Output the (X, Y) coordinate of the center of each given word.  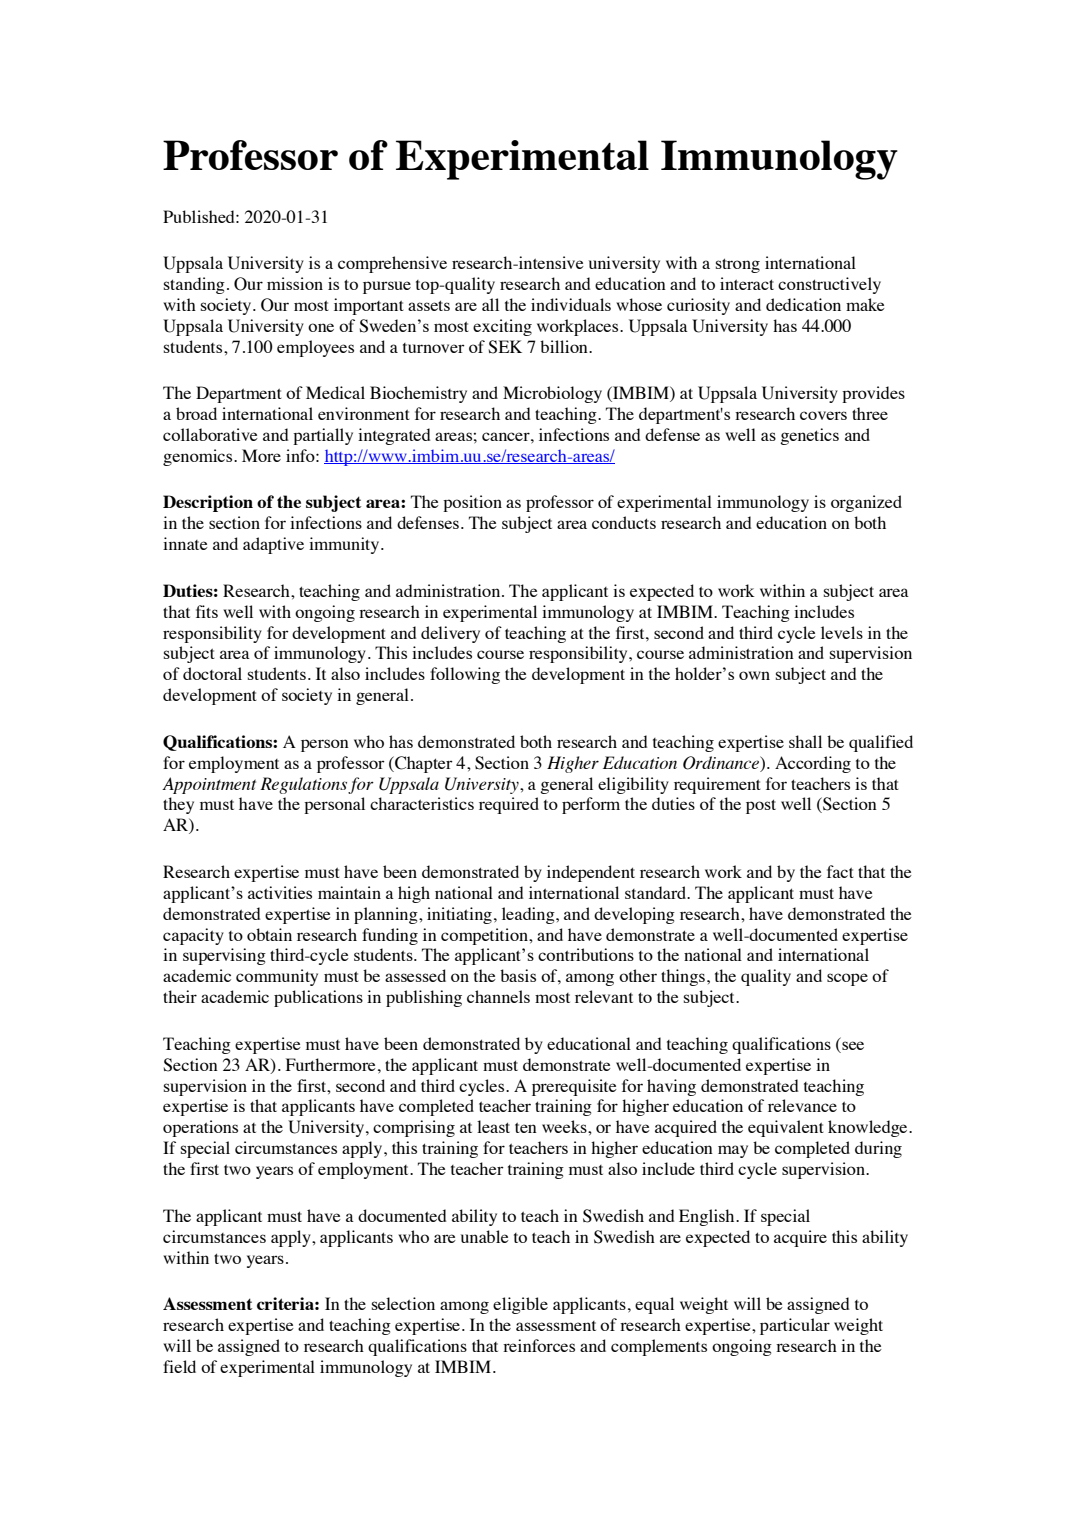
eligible (520, 1305)
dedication (803, 304)
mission (295, 283)
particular (795, 1326)
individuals (571, 304)
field (179, 1366)
